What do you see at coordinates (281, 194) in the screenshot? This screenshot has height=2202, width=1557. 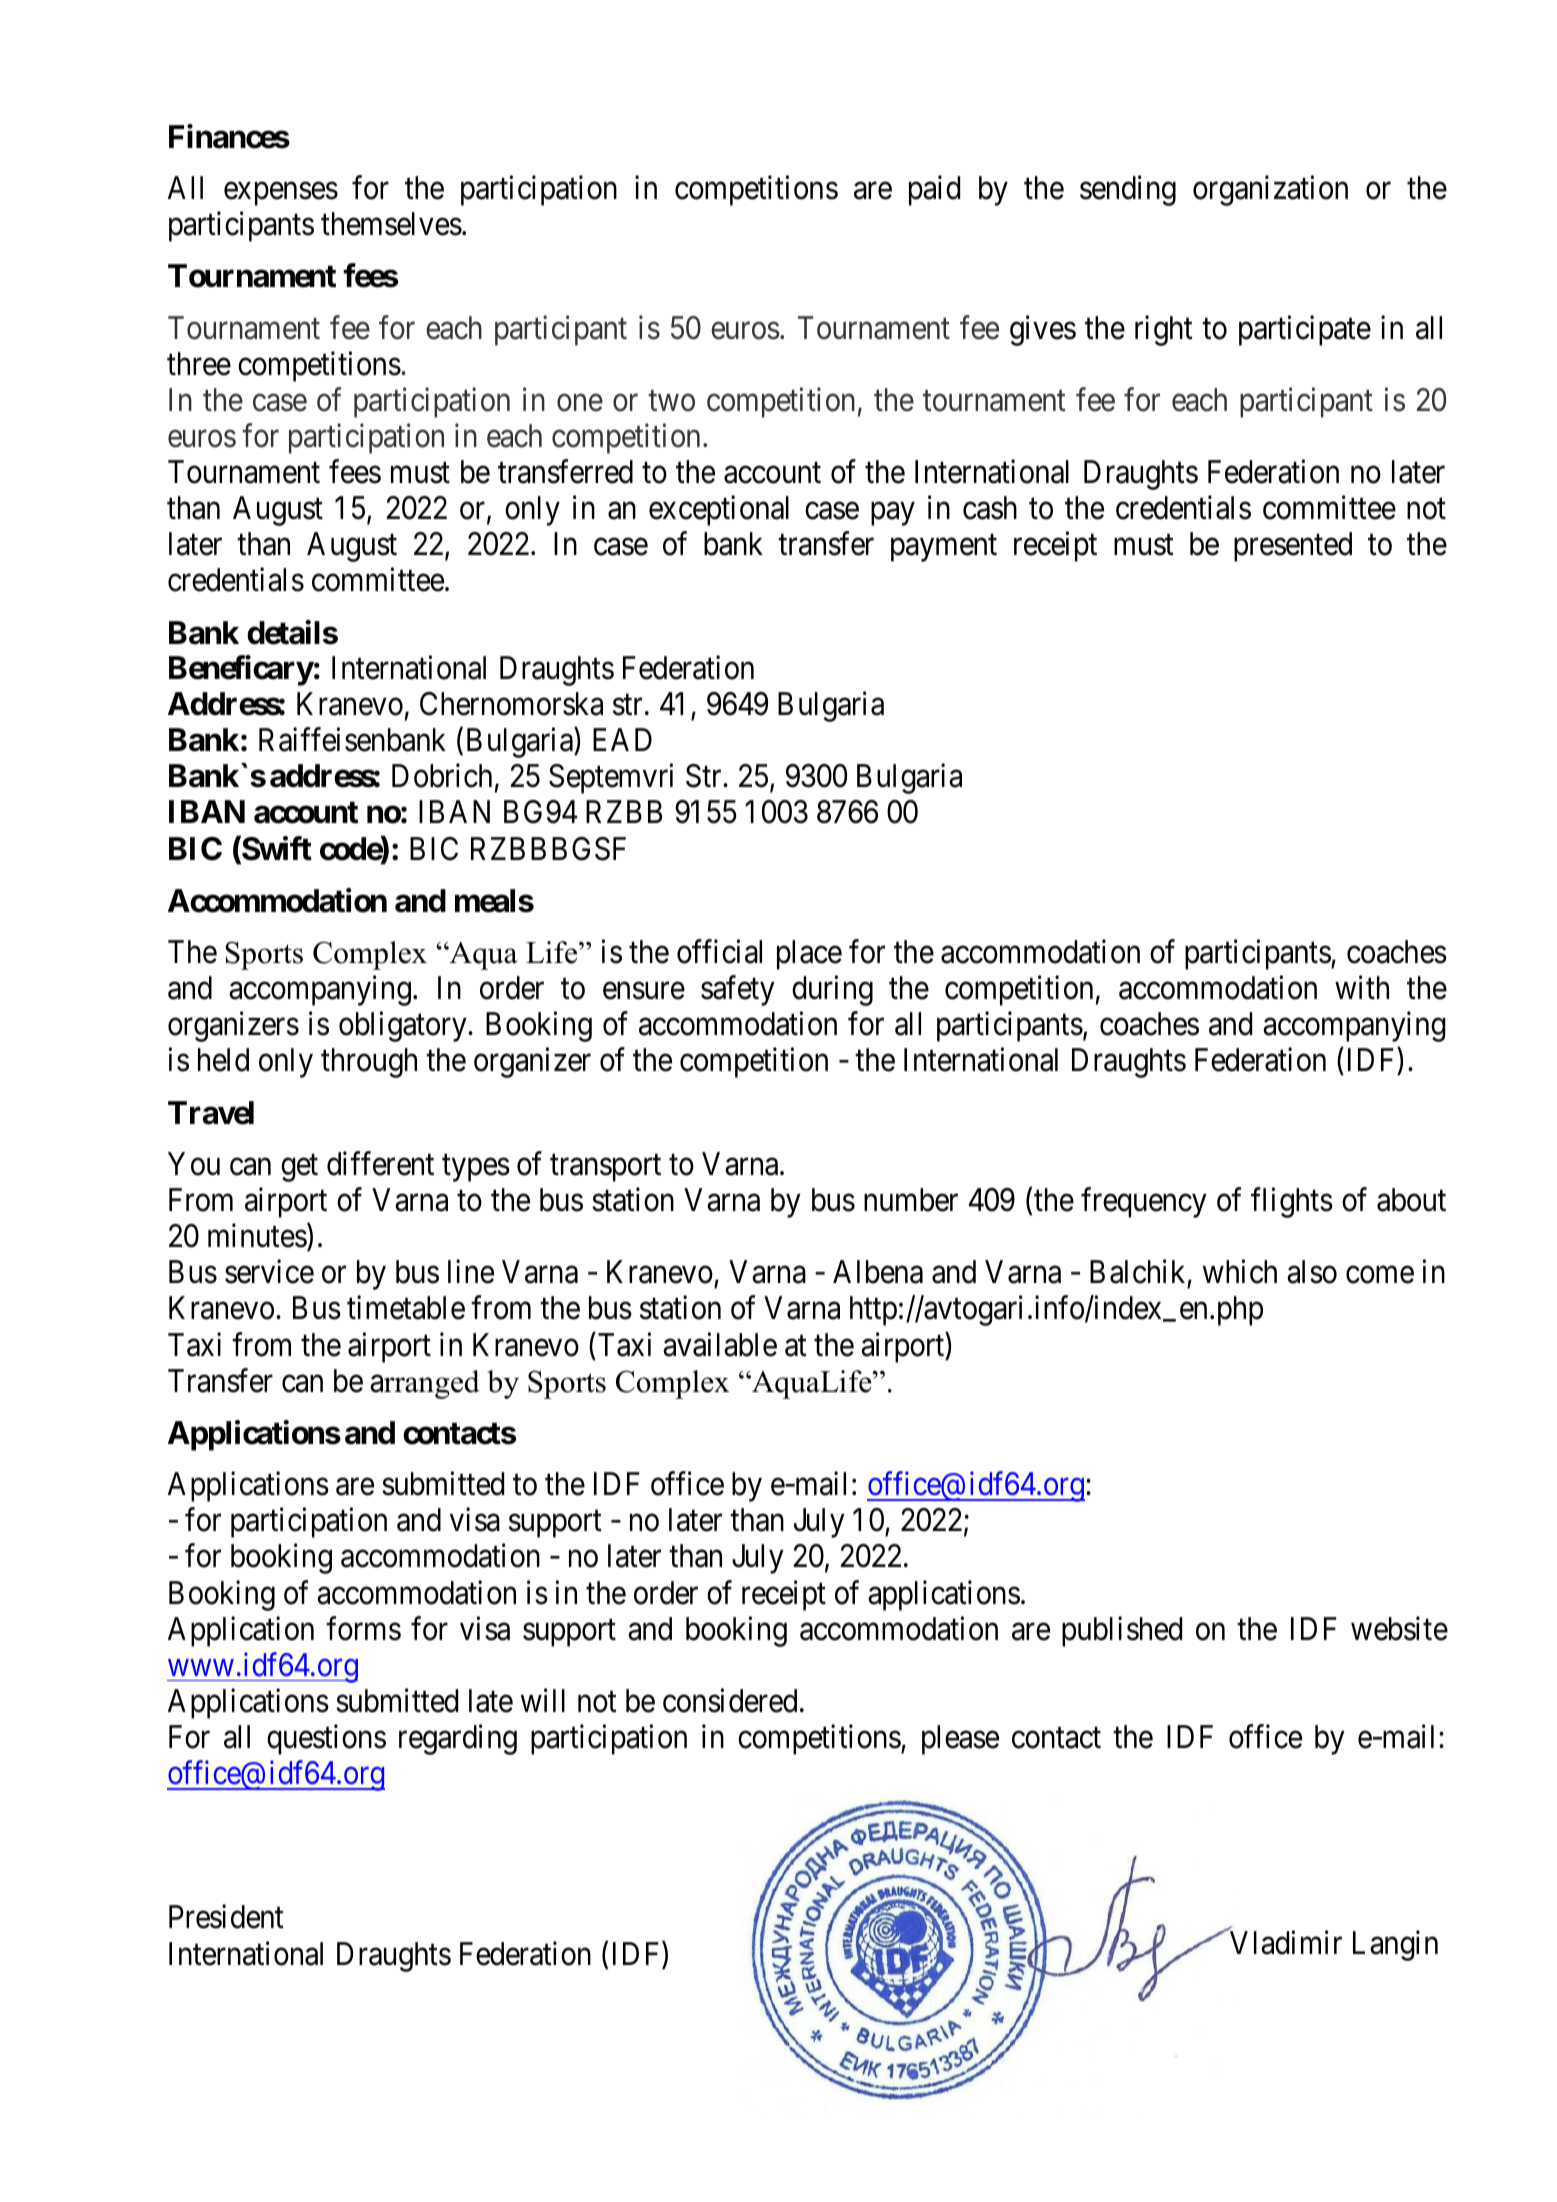 I see `expenses` at bounding box center [281, 194].
